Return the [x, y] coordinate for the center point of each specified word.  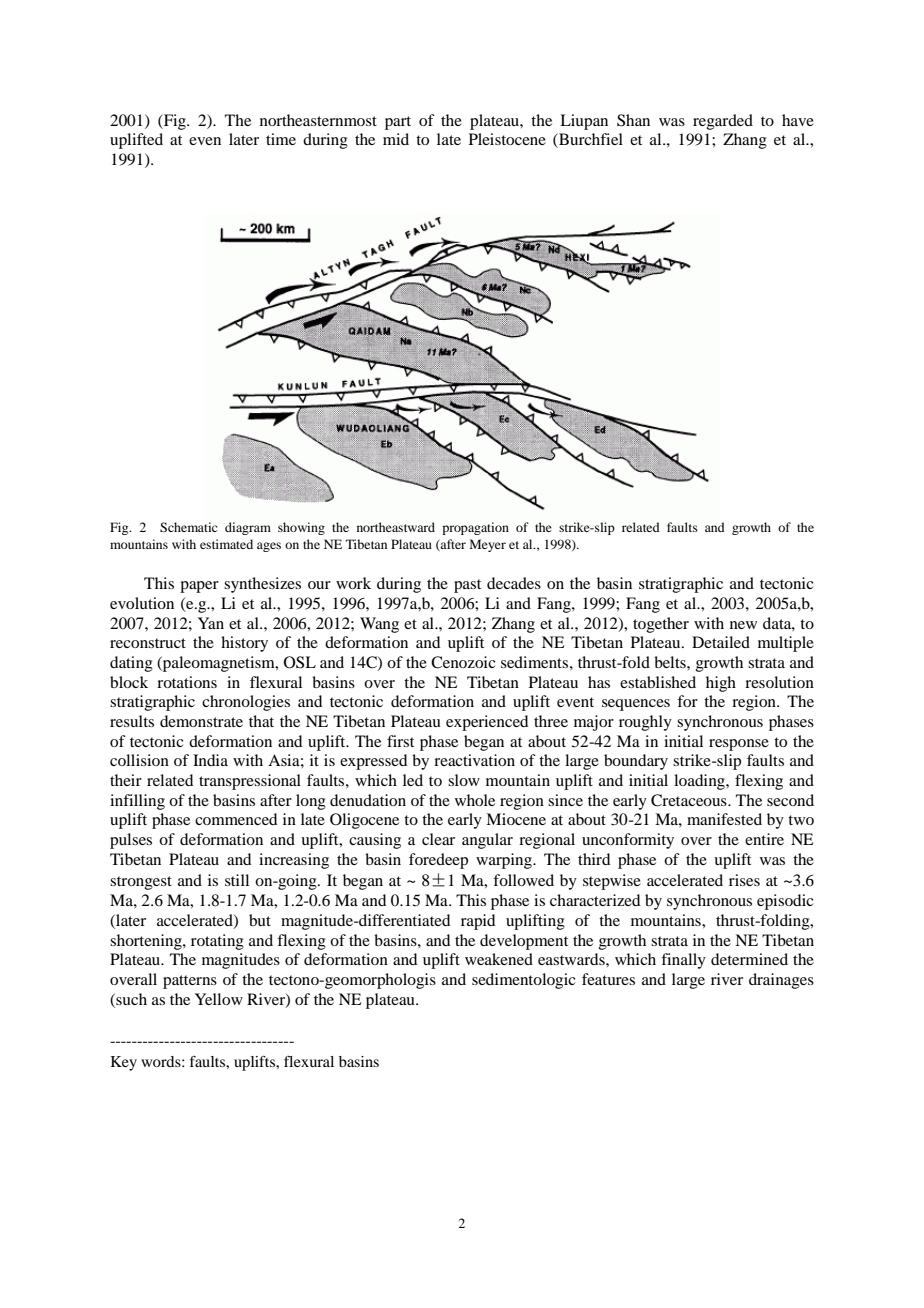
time [281, 139]
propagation [475, 528]
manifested [724, 819]
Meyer [488, 545]
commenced [236, 819]
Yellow [219, 999]
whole [475, 800]
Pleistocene [507, 139]
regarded [723, 122]
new [743, 625]
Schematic [188, 527]
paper [199, 587]
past [467, 586]
